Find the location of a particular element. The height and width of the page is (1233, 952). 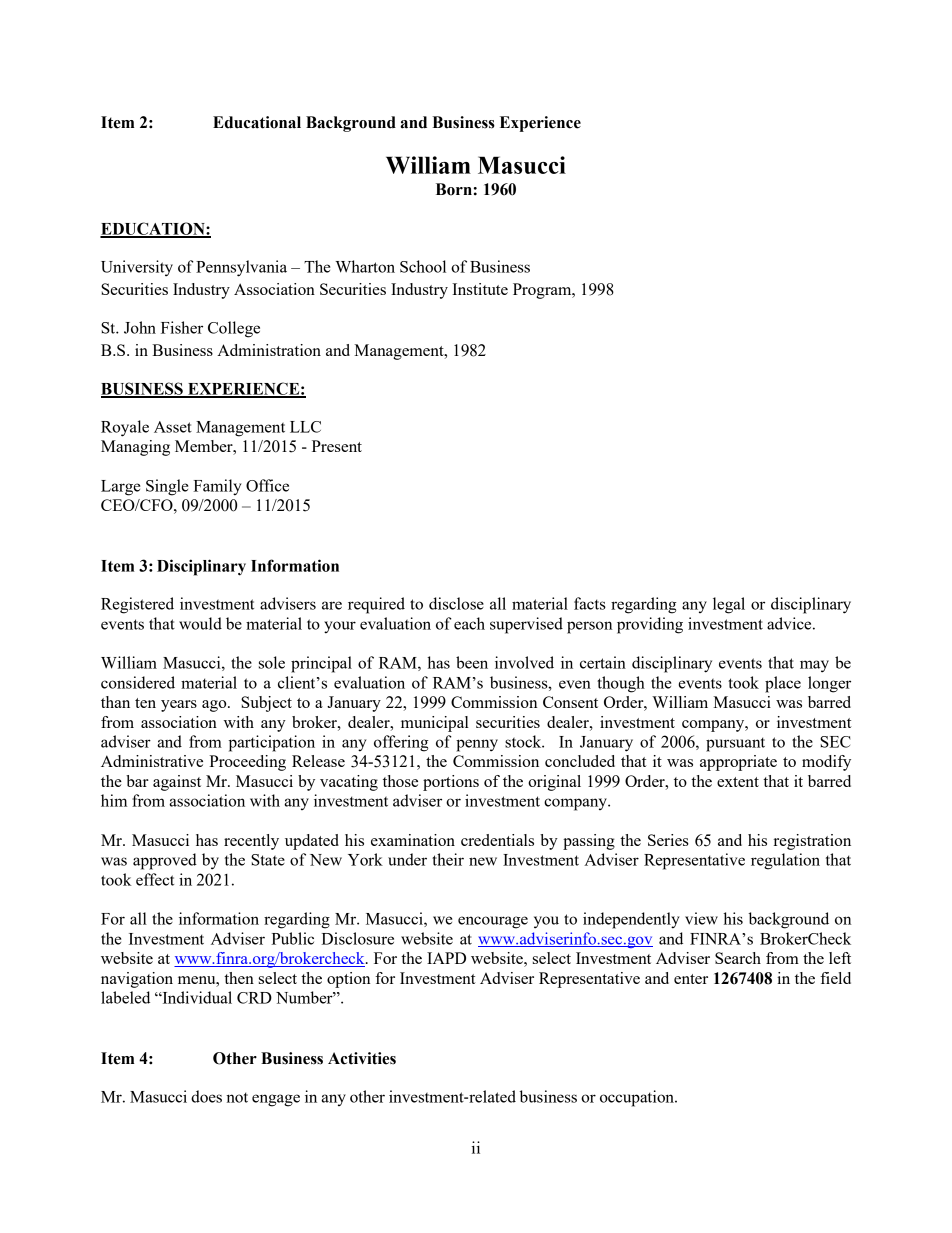

occupation is located at coordinates (638, 1098).
